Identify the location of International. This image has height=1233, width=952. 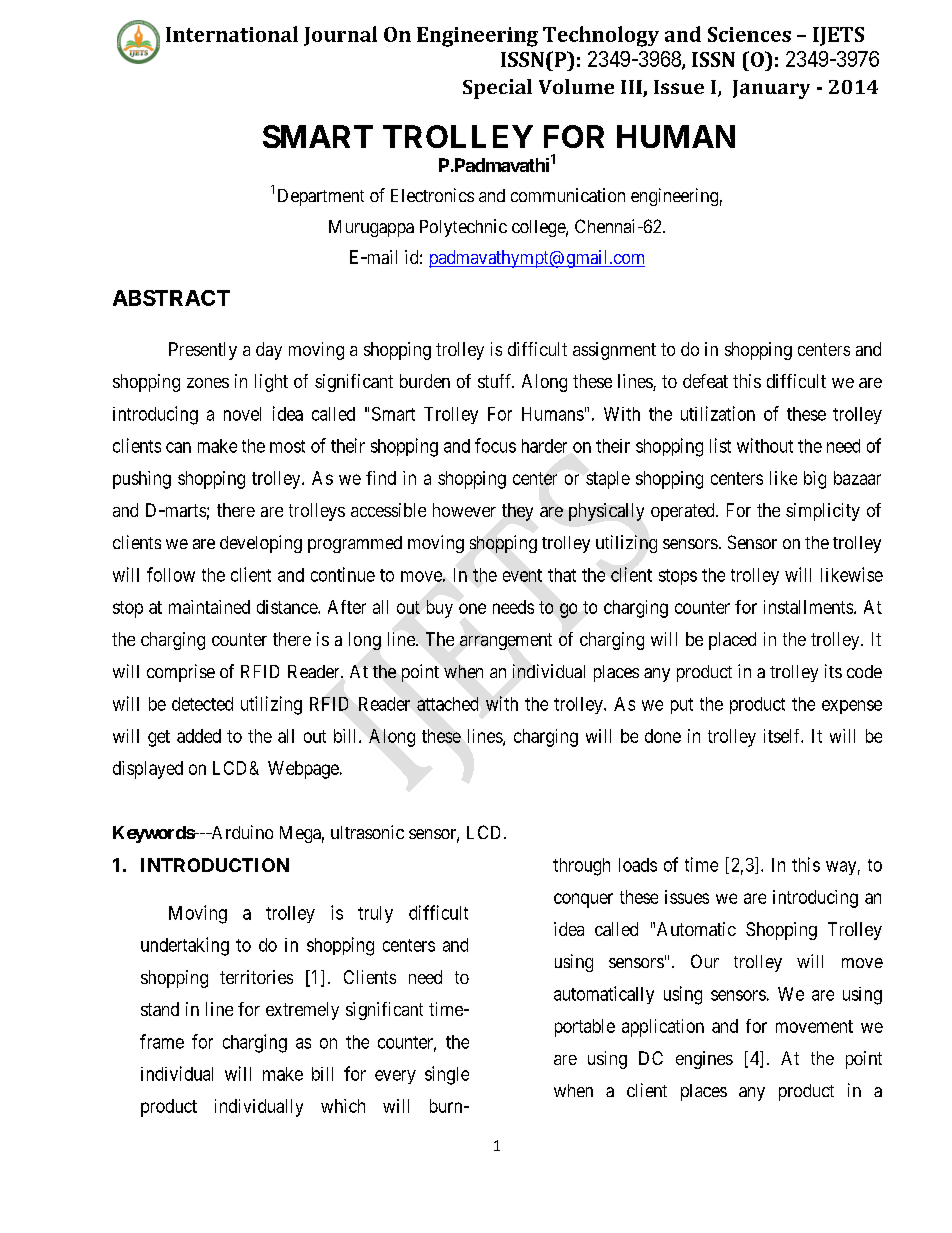
(232, 34).
